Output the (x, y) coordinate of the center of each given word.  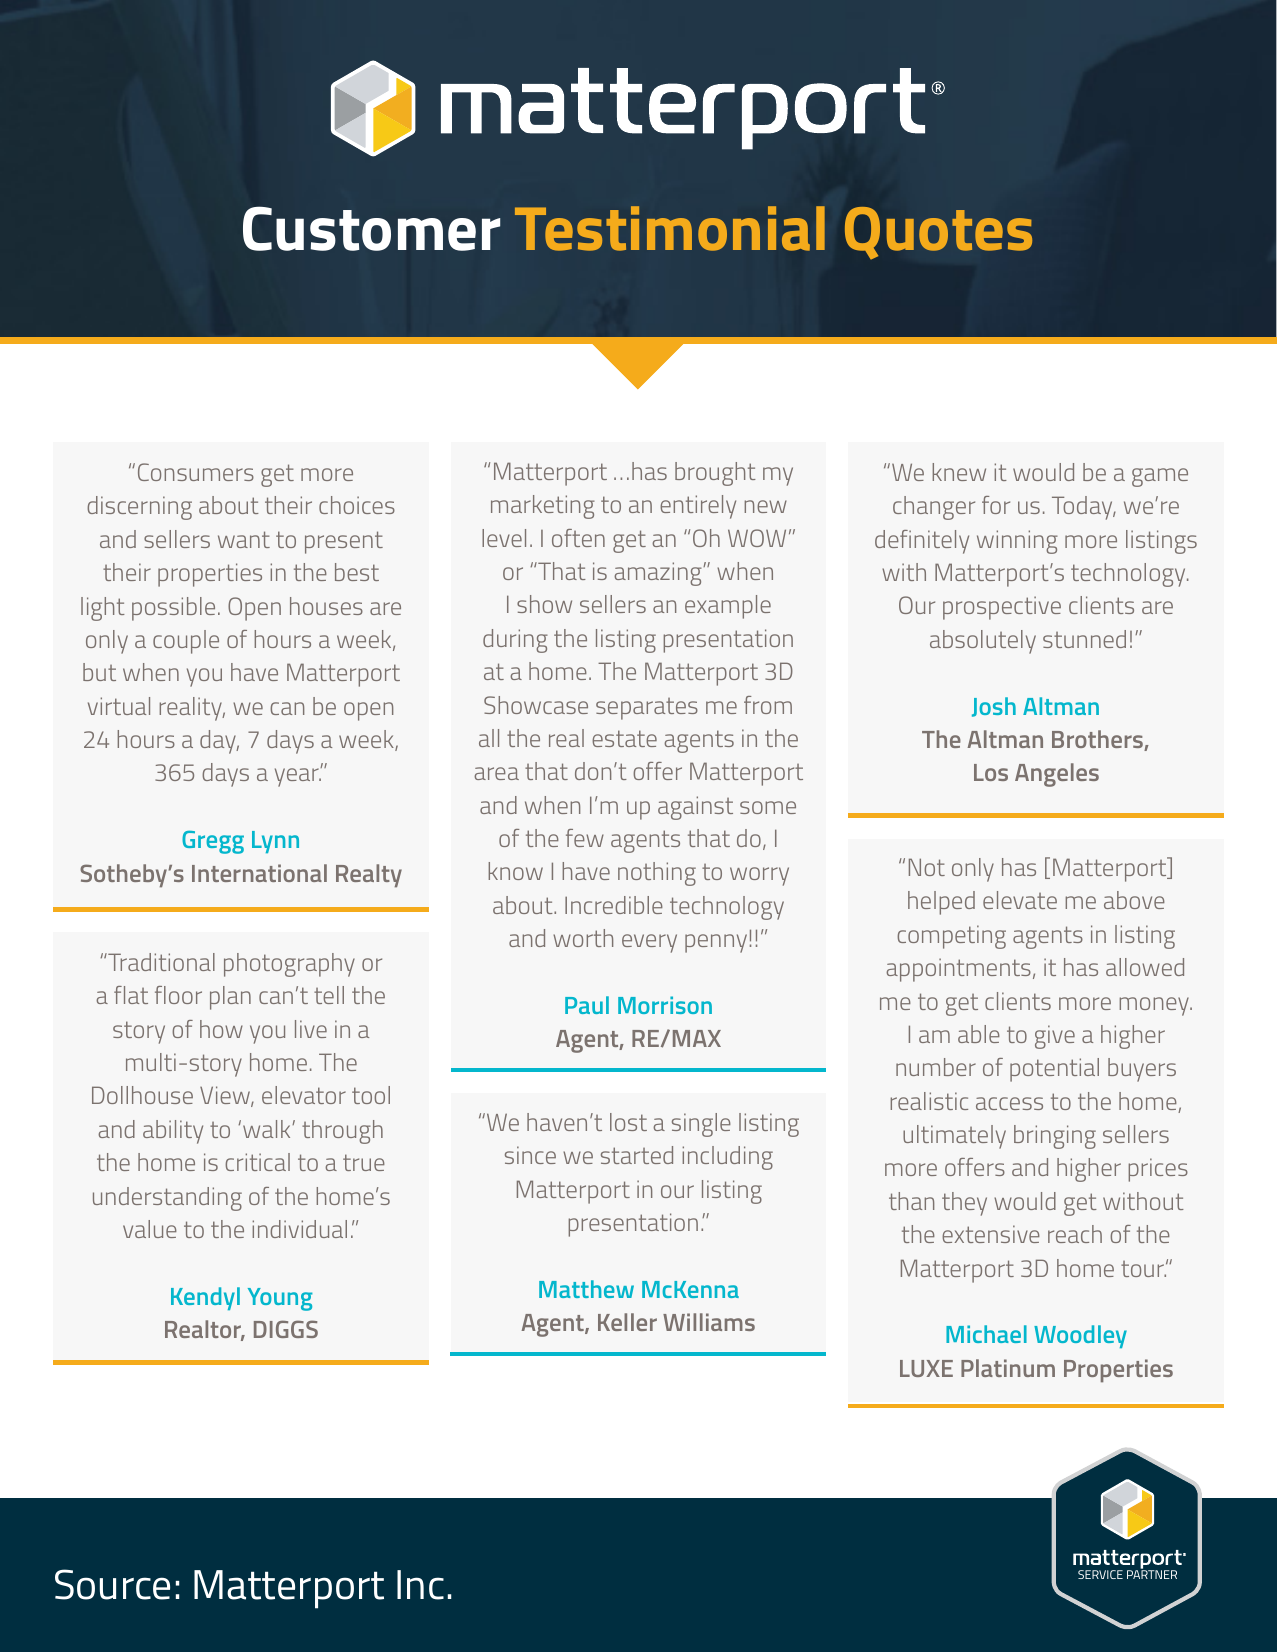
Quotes (938, 233)
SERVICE (1100, 1574)
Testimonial (670, 228)
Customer (371, 228)
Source (112, 1584)
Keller (627, 1322)
